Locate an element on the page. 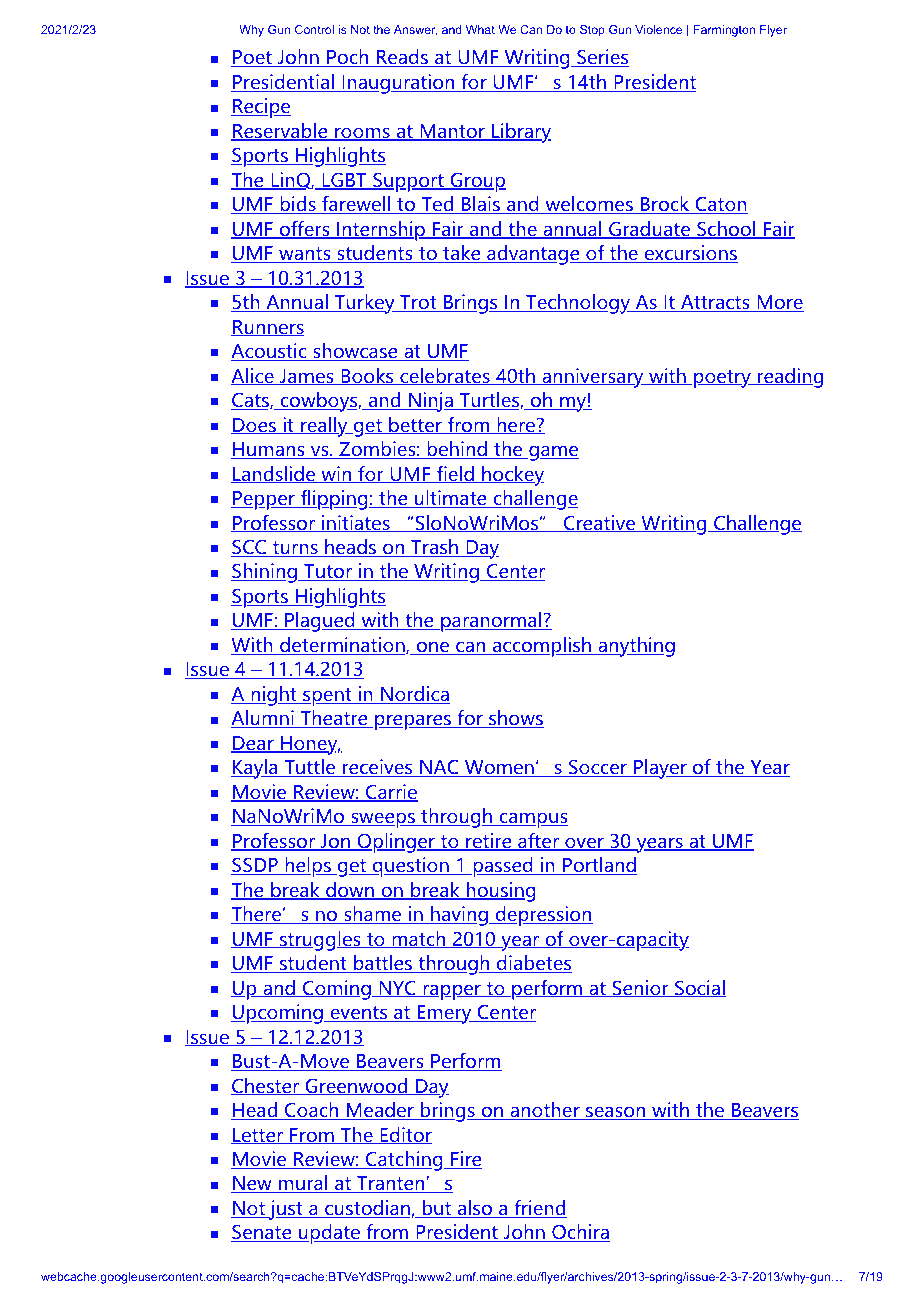 The width and height of the image is (924, 1308). Control is located at coordinates (314, 29).
